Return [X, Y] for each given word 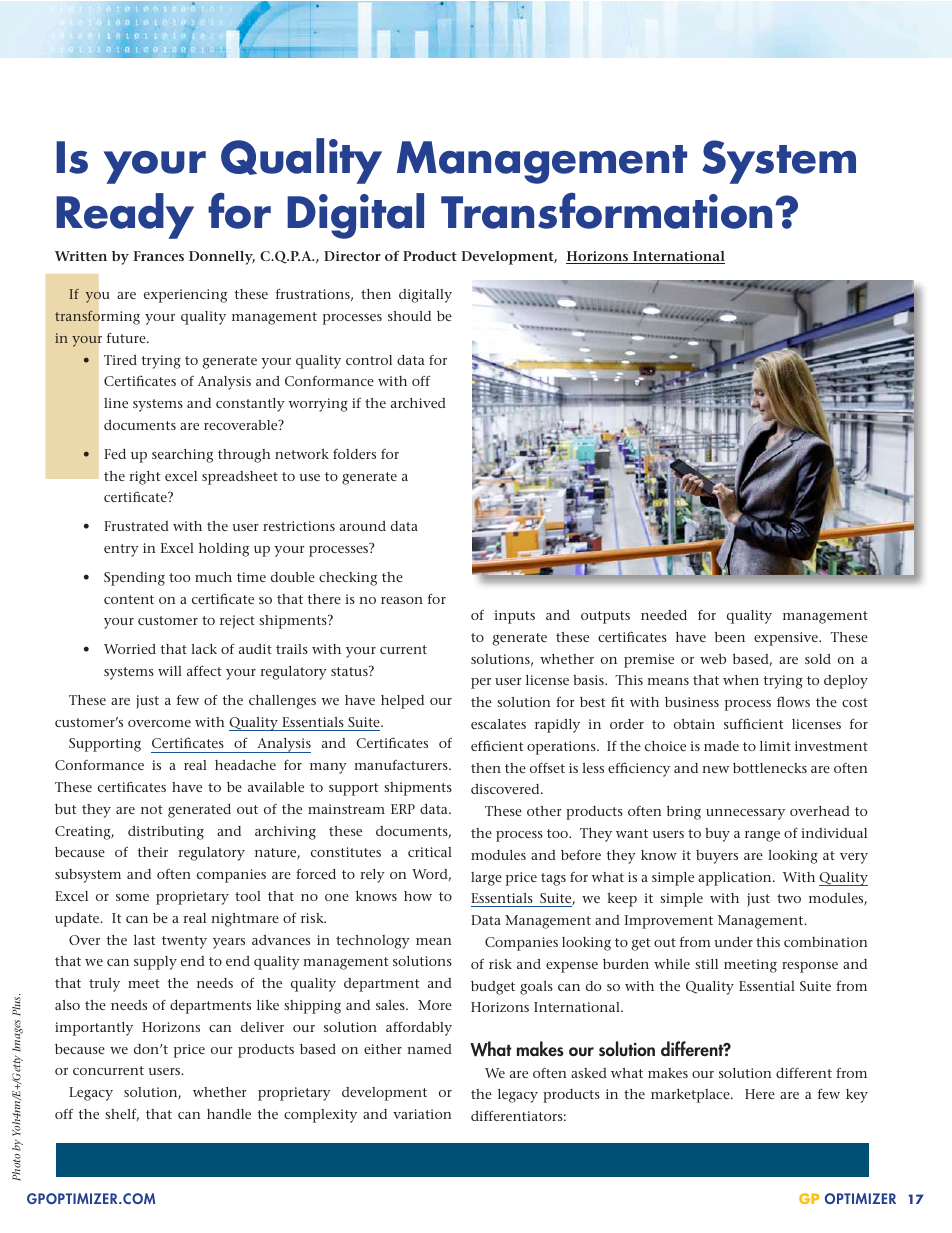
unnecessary [745, 814]
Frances [158, 256]
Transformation [608, 211]
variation [422, 1114]
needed [664, 615]
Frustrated [136, 526]
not [152, 809]
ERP [403, 809]
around [363, 526]
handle [229, 1114]
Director [352, 256]
